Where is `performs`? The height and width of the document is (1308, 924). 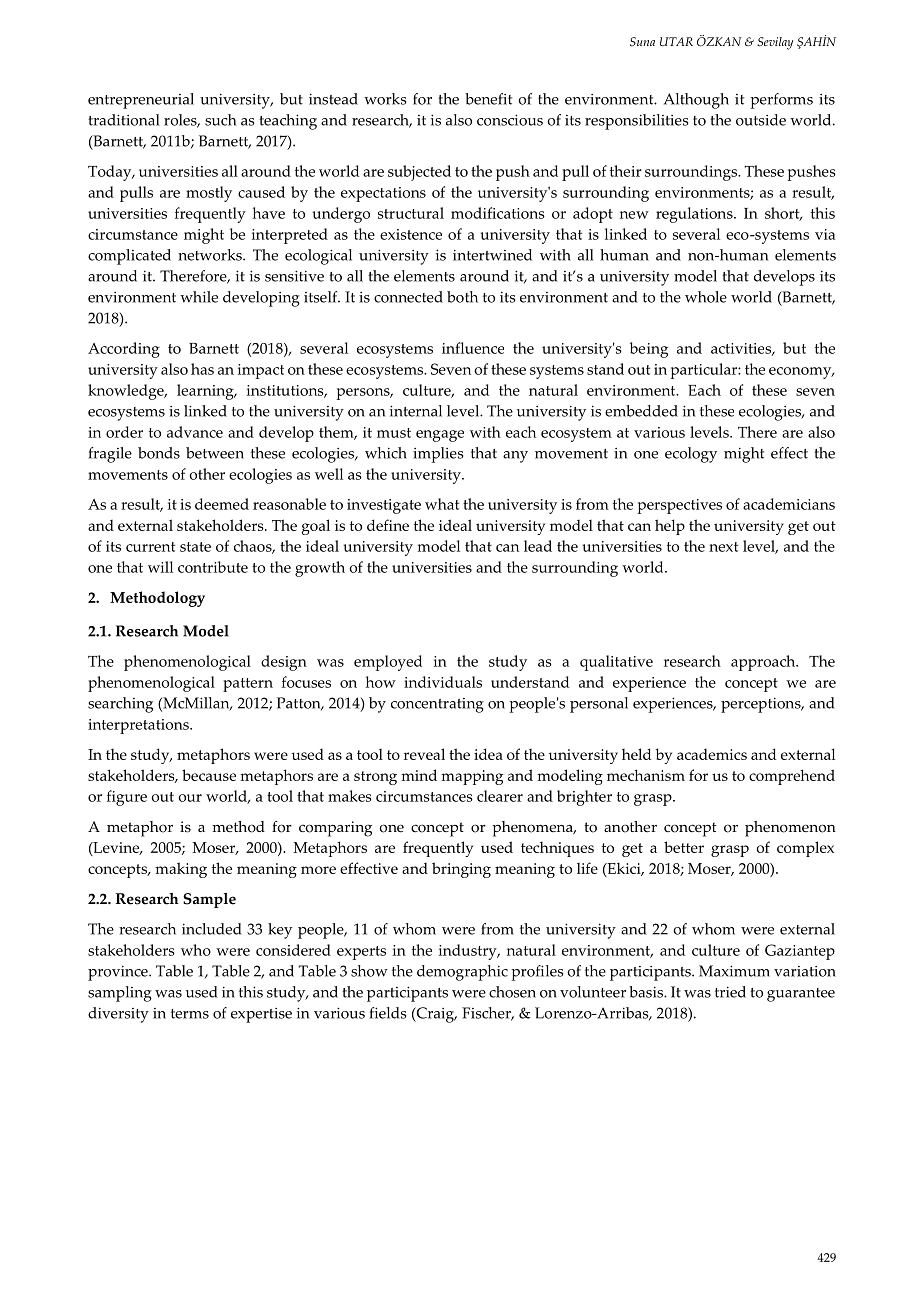 performs is located at coordinates (781, 101).
